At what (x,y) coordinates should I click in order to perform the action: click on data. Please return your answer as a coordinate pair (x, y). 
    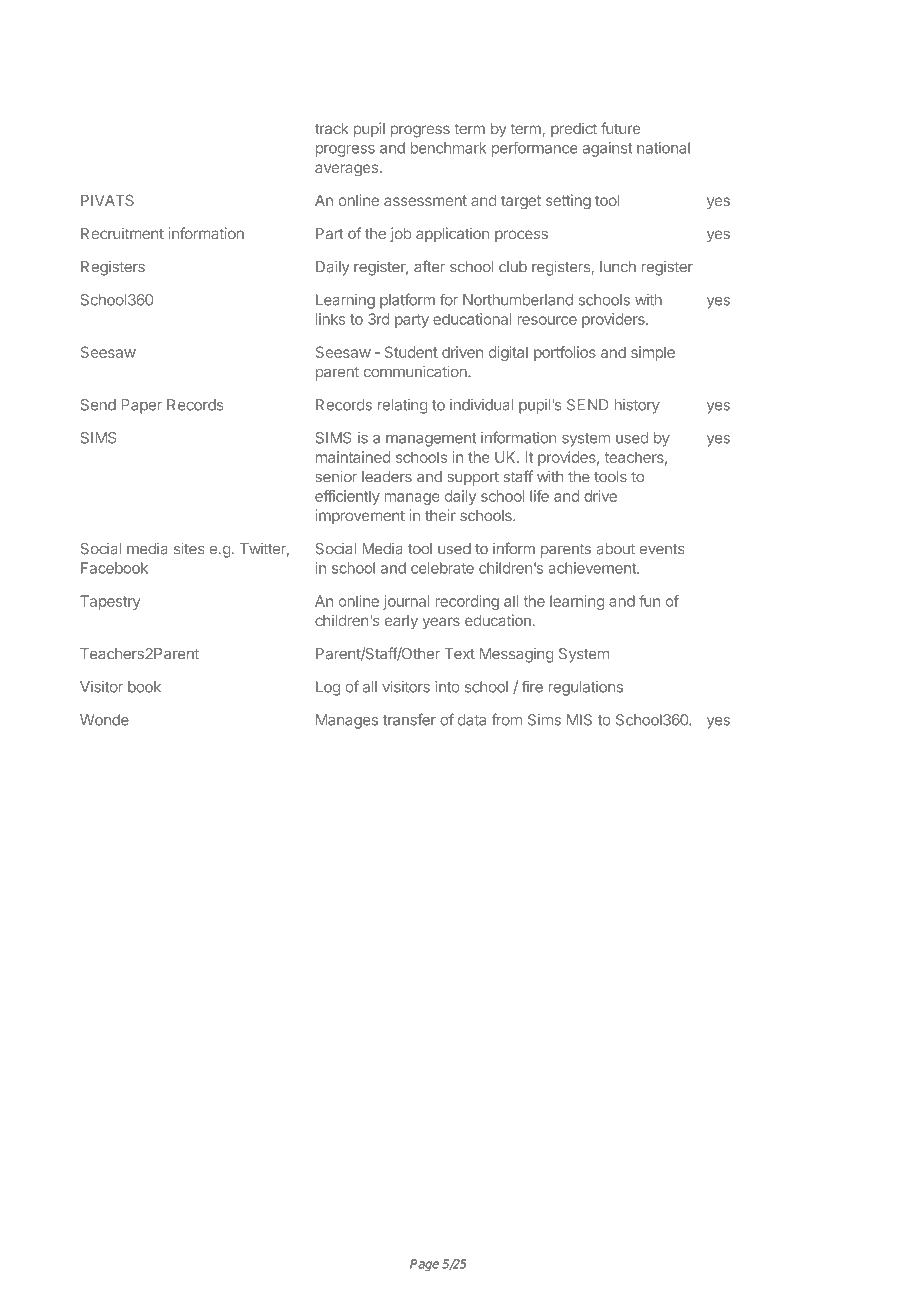
    Looking at the image, I should click on (472, 720).
